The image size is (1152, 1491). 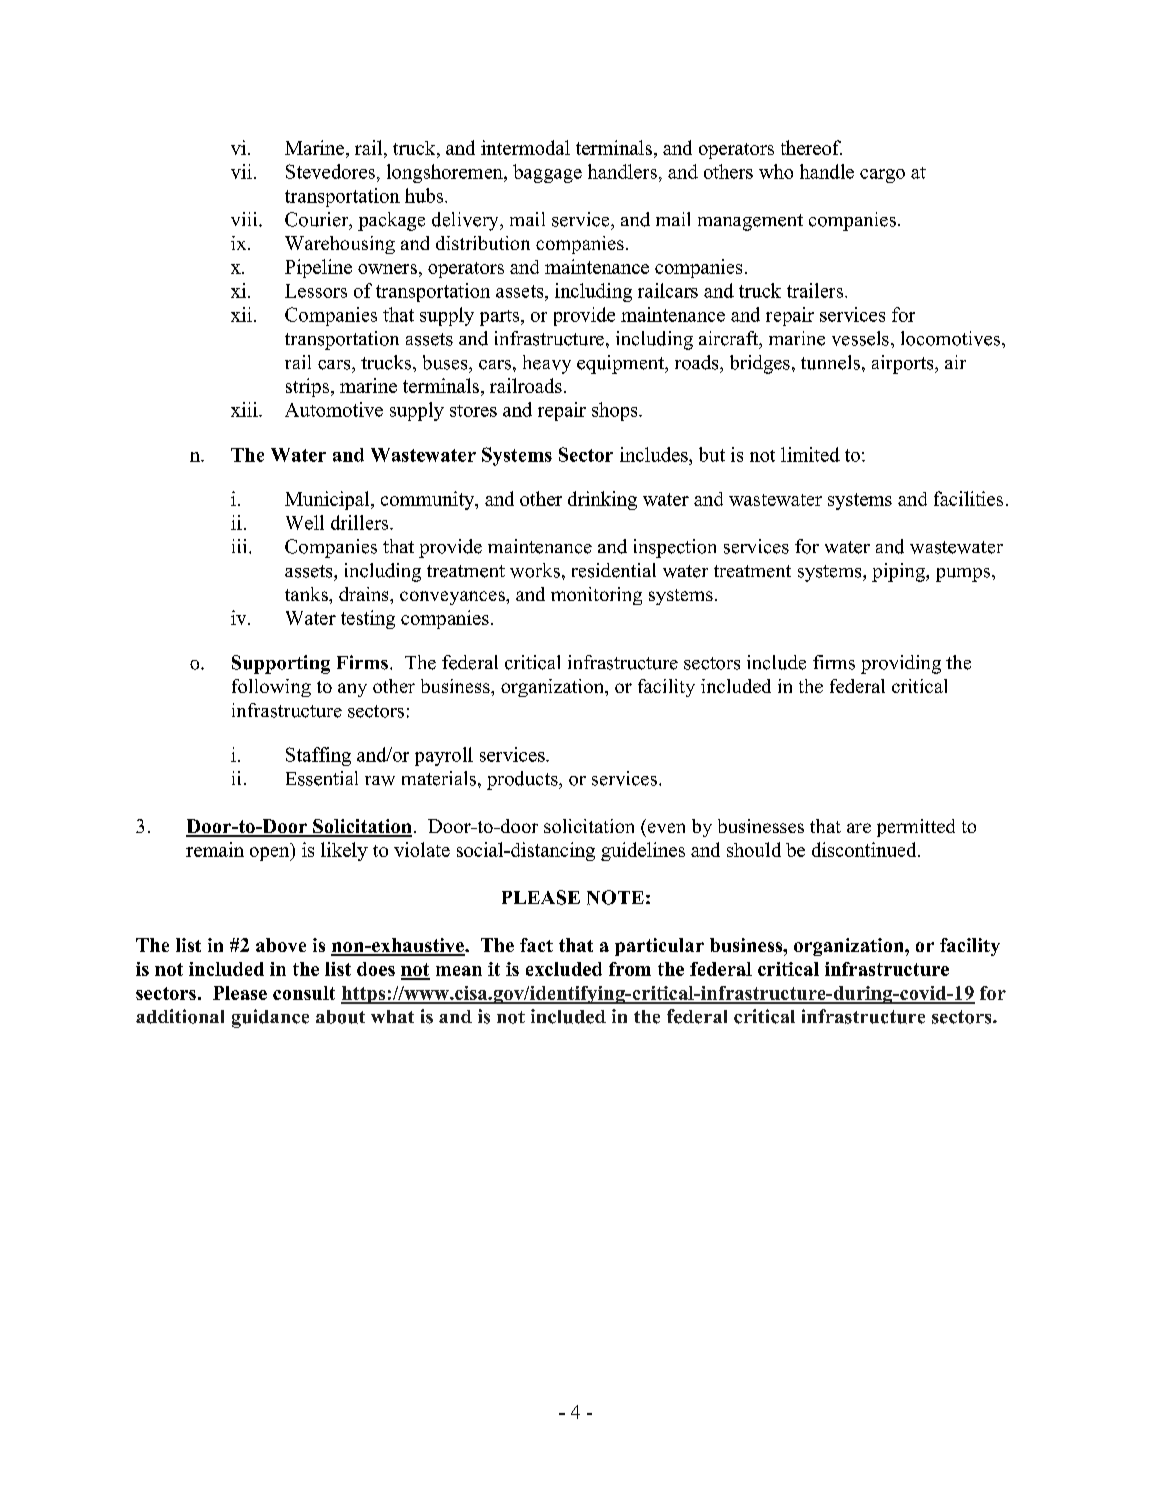 What do you see at coordinates (596, 596) in the document?
I see `monitoring` at bounding box center [596, 596].
